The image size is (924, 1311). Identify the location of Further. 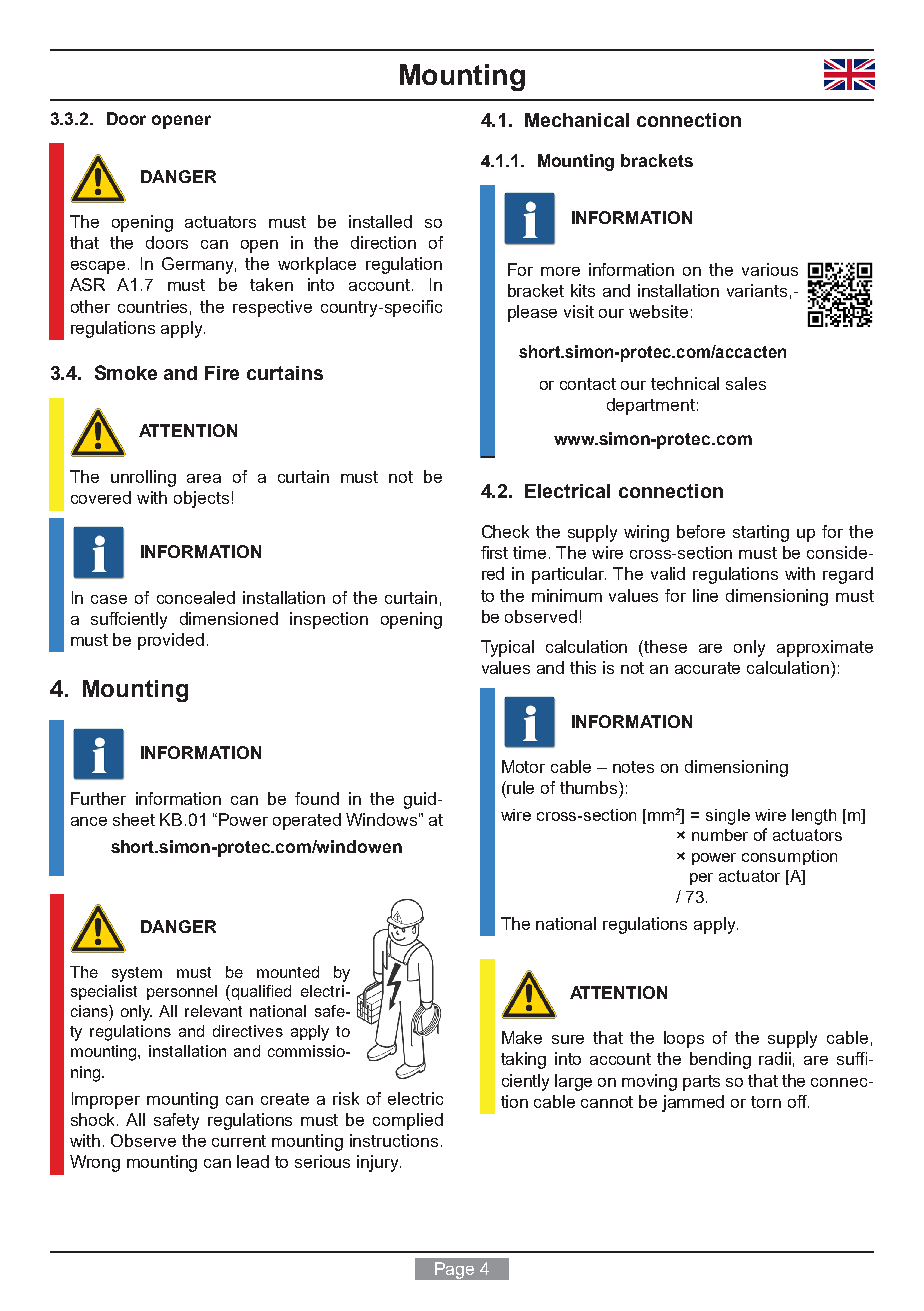
(98, 798).
